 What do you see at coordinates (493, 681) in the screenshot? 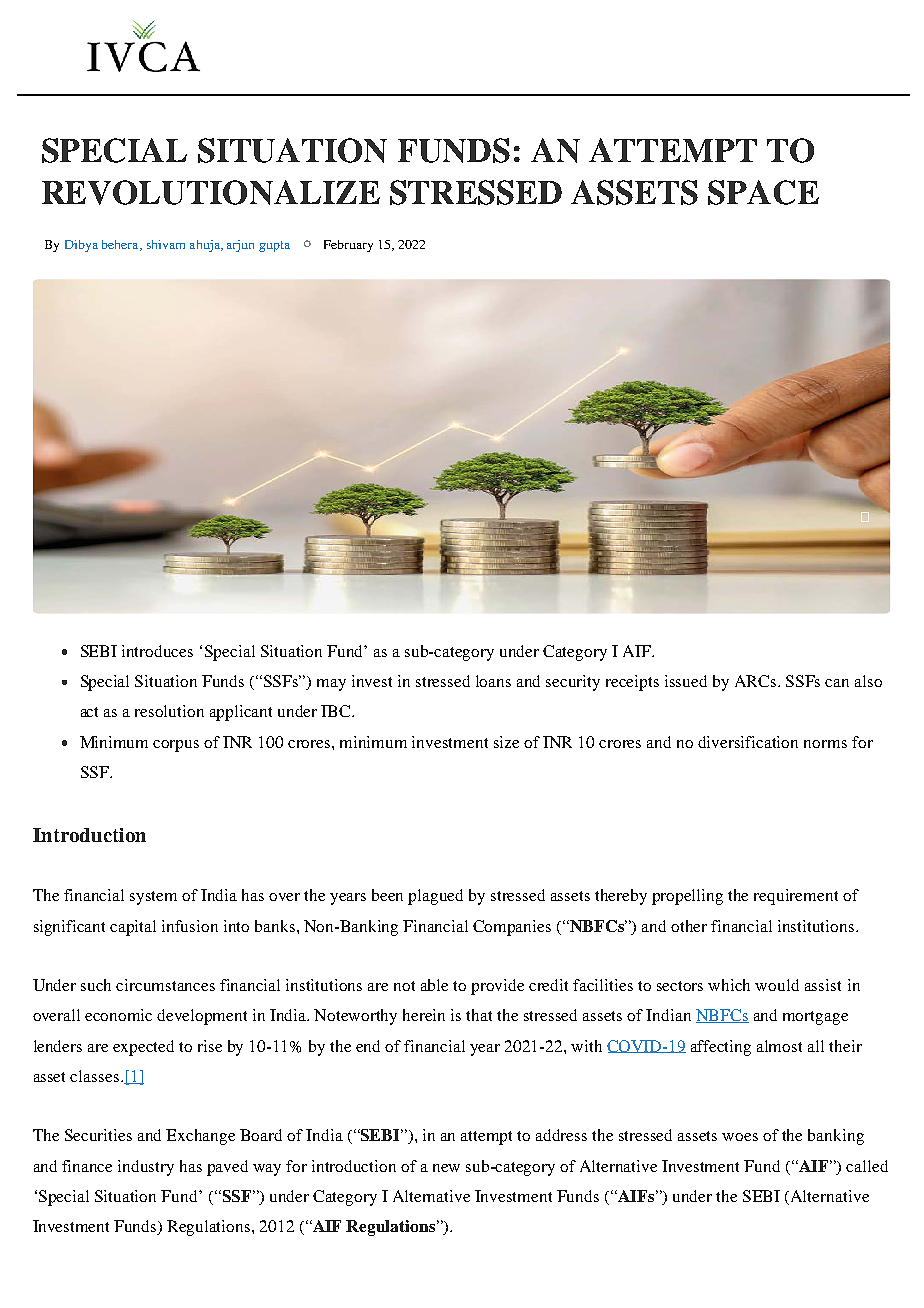
I see `loans` at bounding box center [493, 681].
